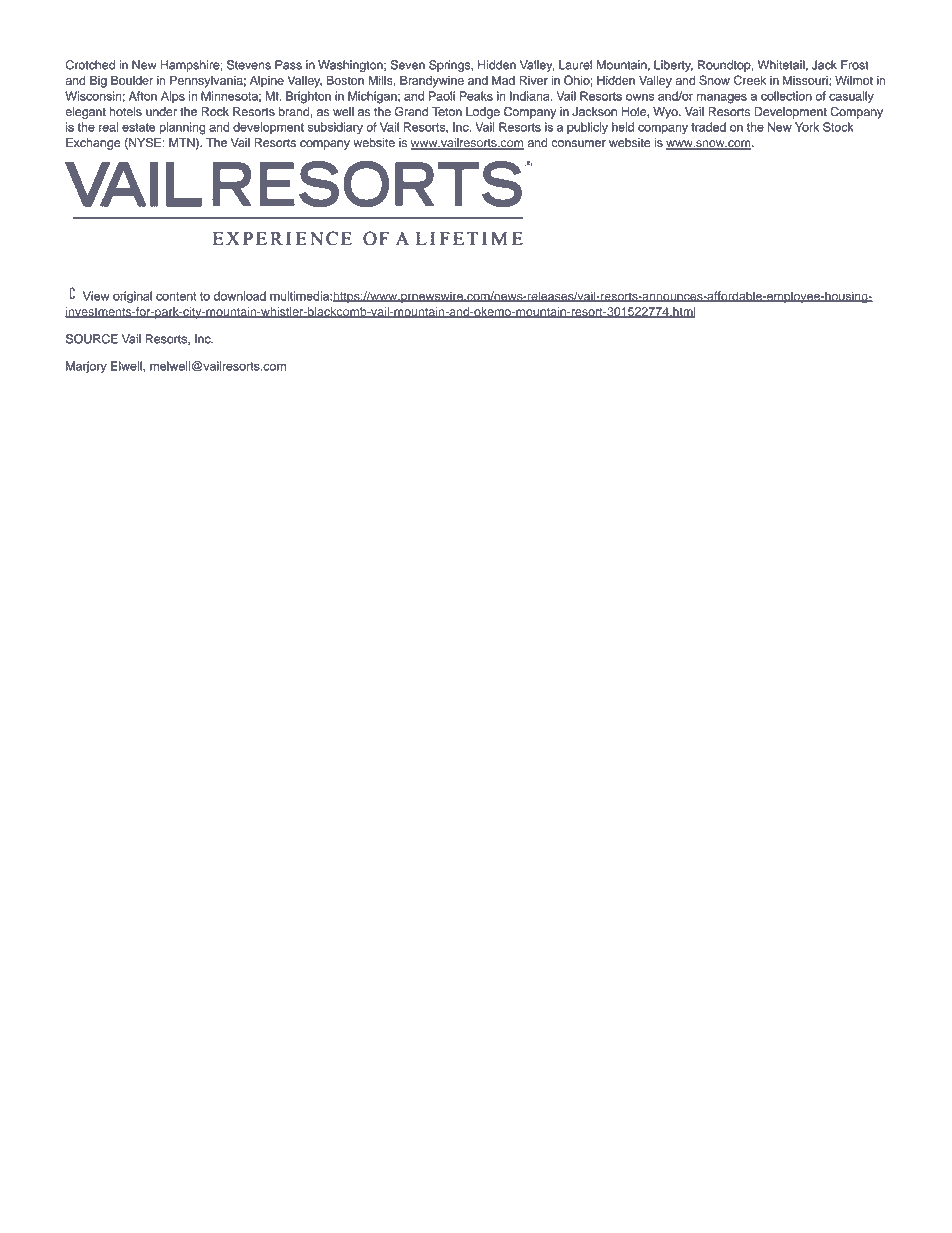  Describe the element at coordinates (503, 80) in the page. I see `Mad` at that location.
